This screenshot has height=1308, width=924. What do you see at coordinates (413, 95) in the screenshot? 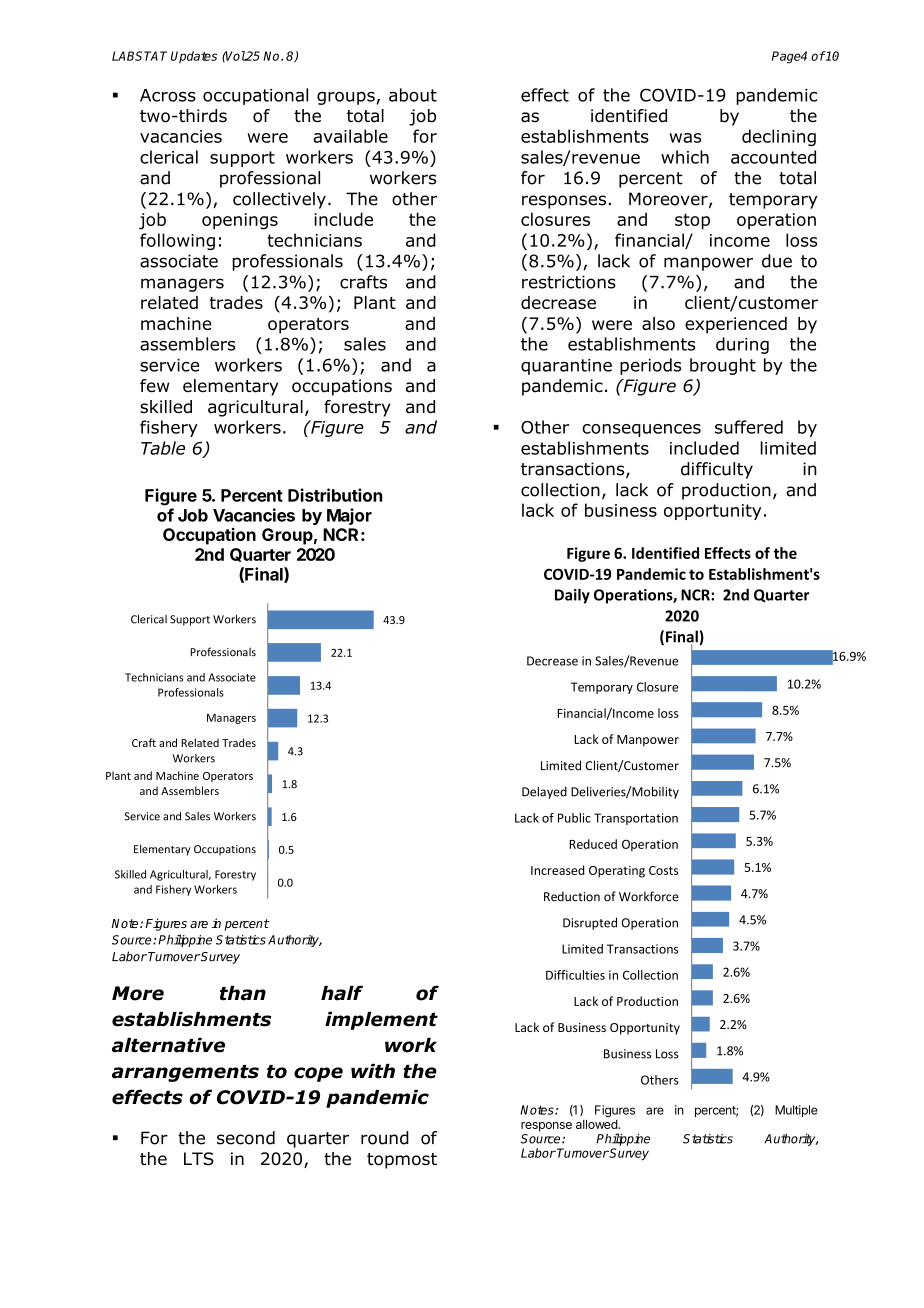
I see `about` at bounding box center [413, 95].
